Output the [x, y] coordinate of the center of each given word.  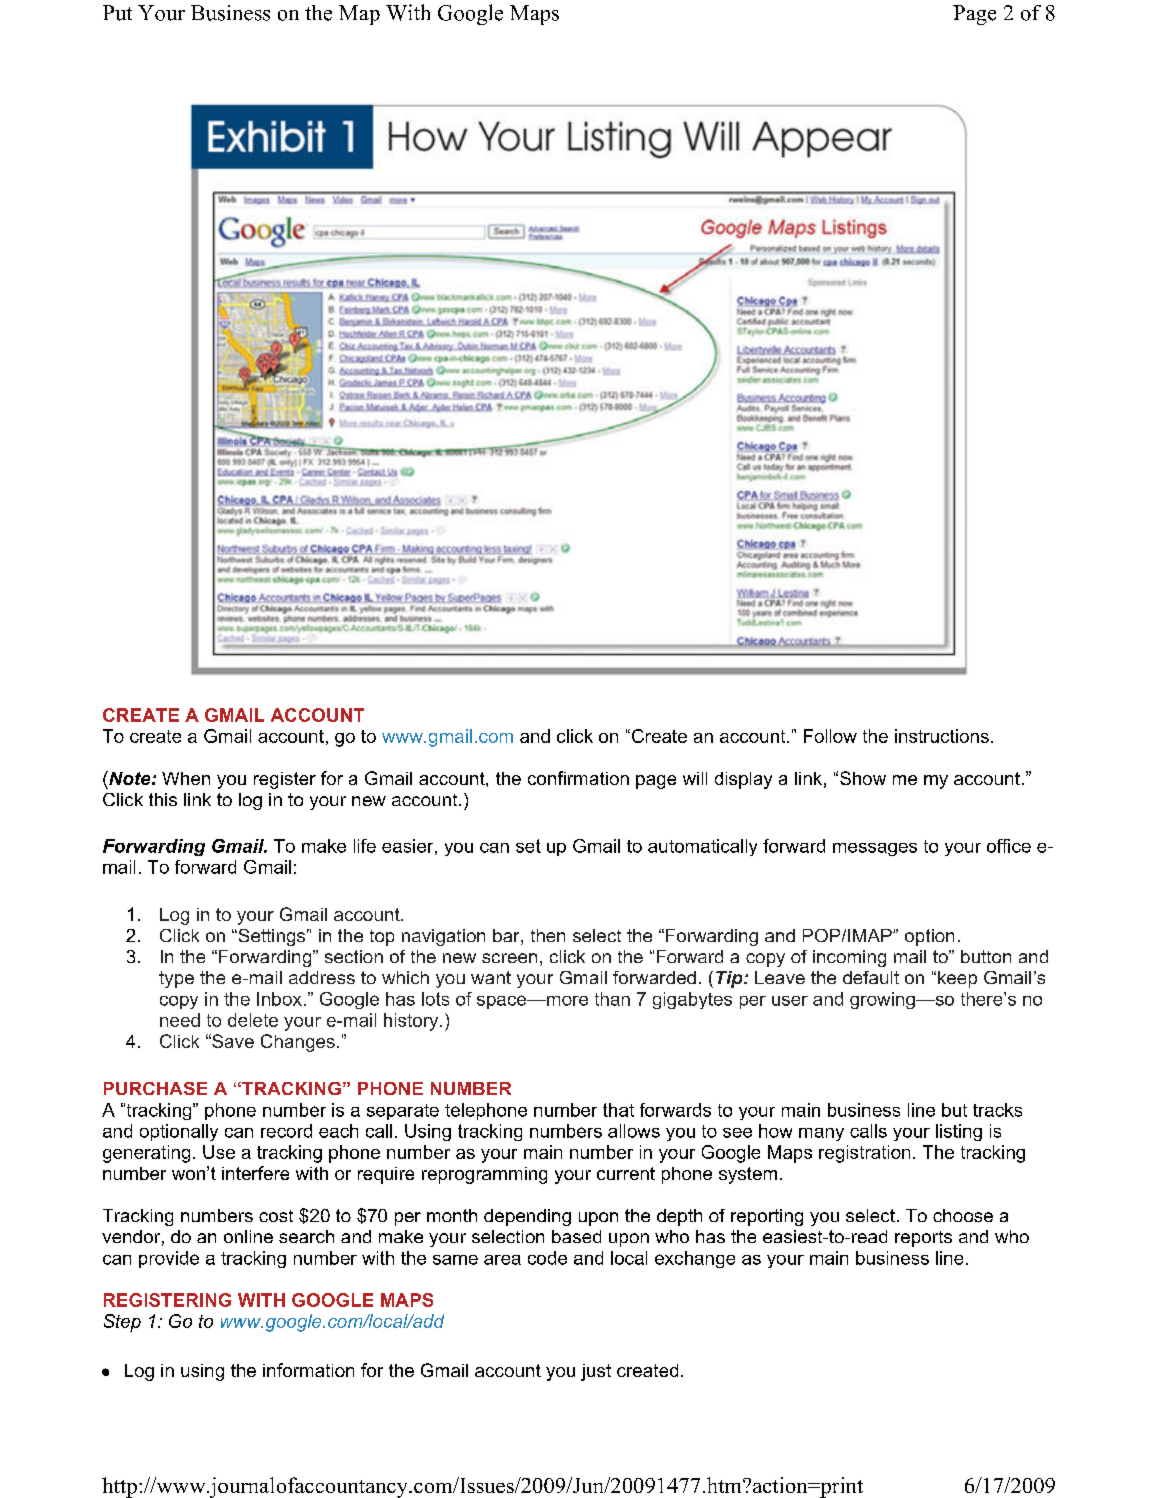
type [176, 979]
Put [117, 13]
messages [875, 849]
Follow [830, 736]
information [308, 1370]
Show [863, 778]
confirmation [578, 778]
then [548, 935]
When [186, 778]
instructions [942, 736]
